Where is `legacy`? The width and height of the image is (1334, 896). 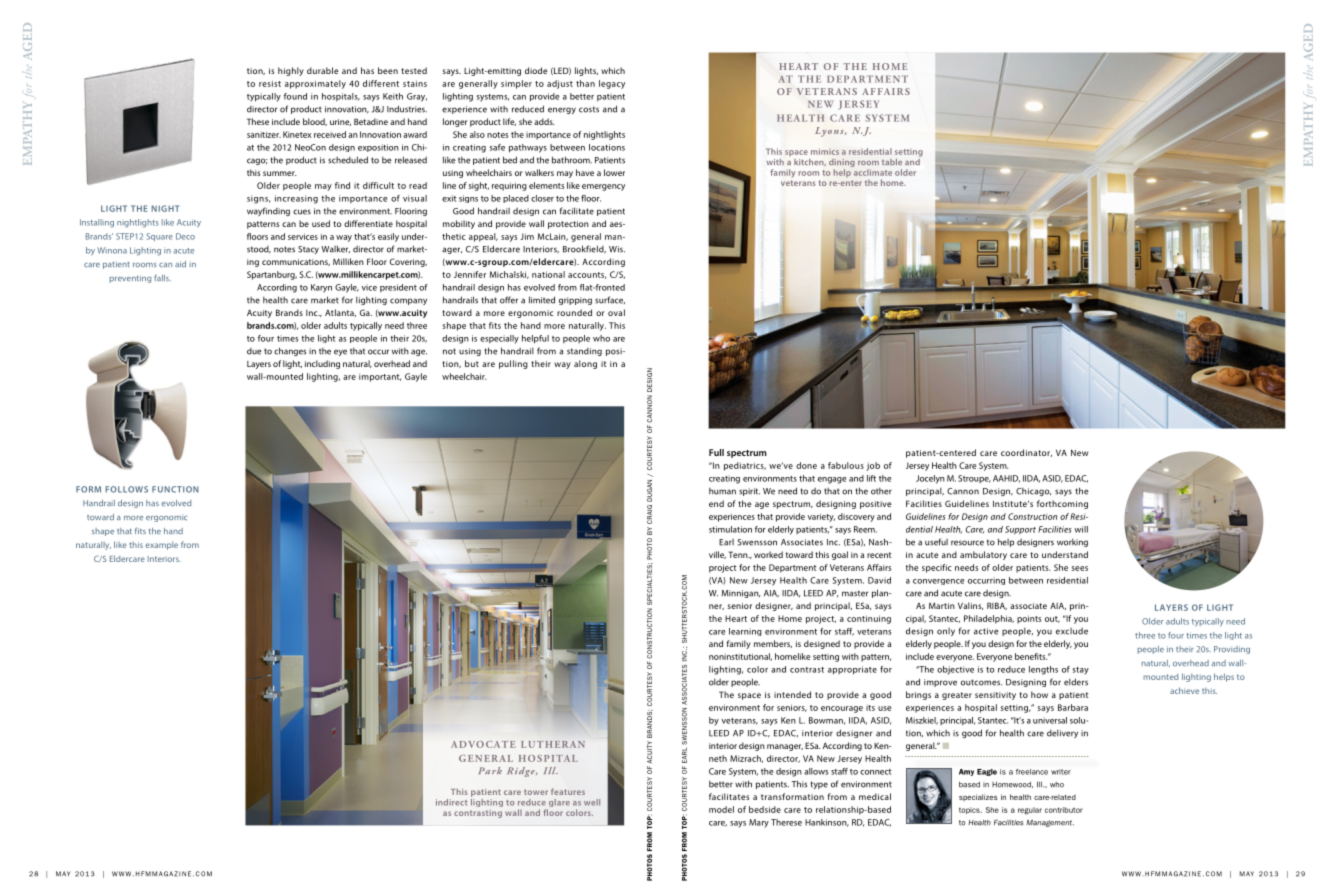
legacy is located at coordinates (612, 84).
